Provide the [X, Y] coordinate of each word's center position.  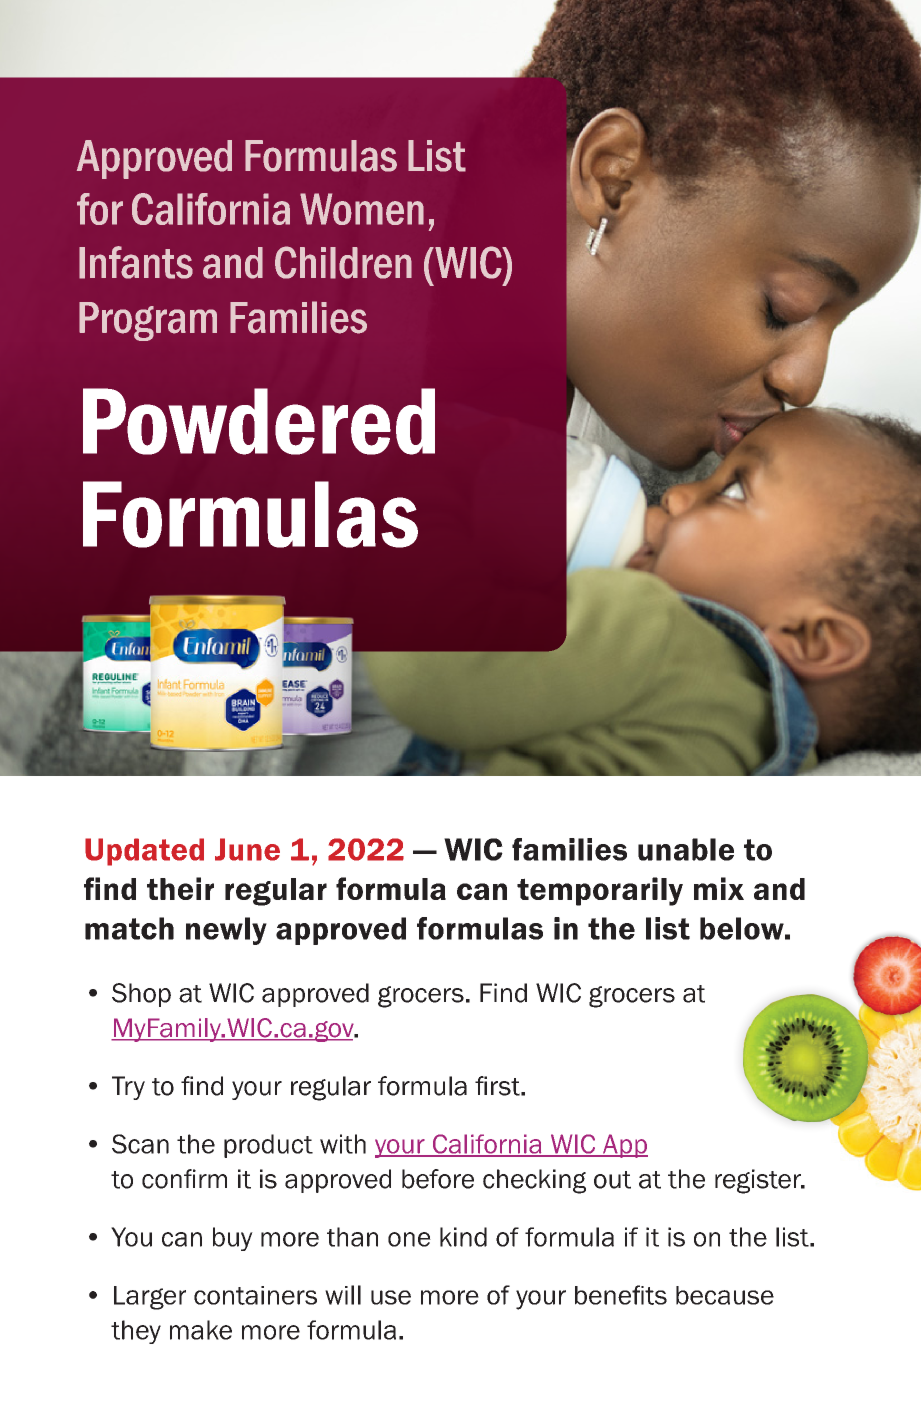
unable [686, 849]
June [247, 849]
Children [343, 262]
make [201, 1330]
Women [362, 209]
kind [463, 1237]
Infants [136, 262]
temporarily [600, 891]
